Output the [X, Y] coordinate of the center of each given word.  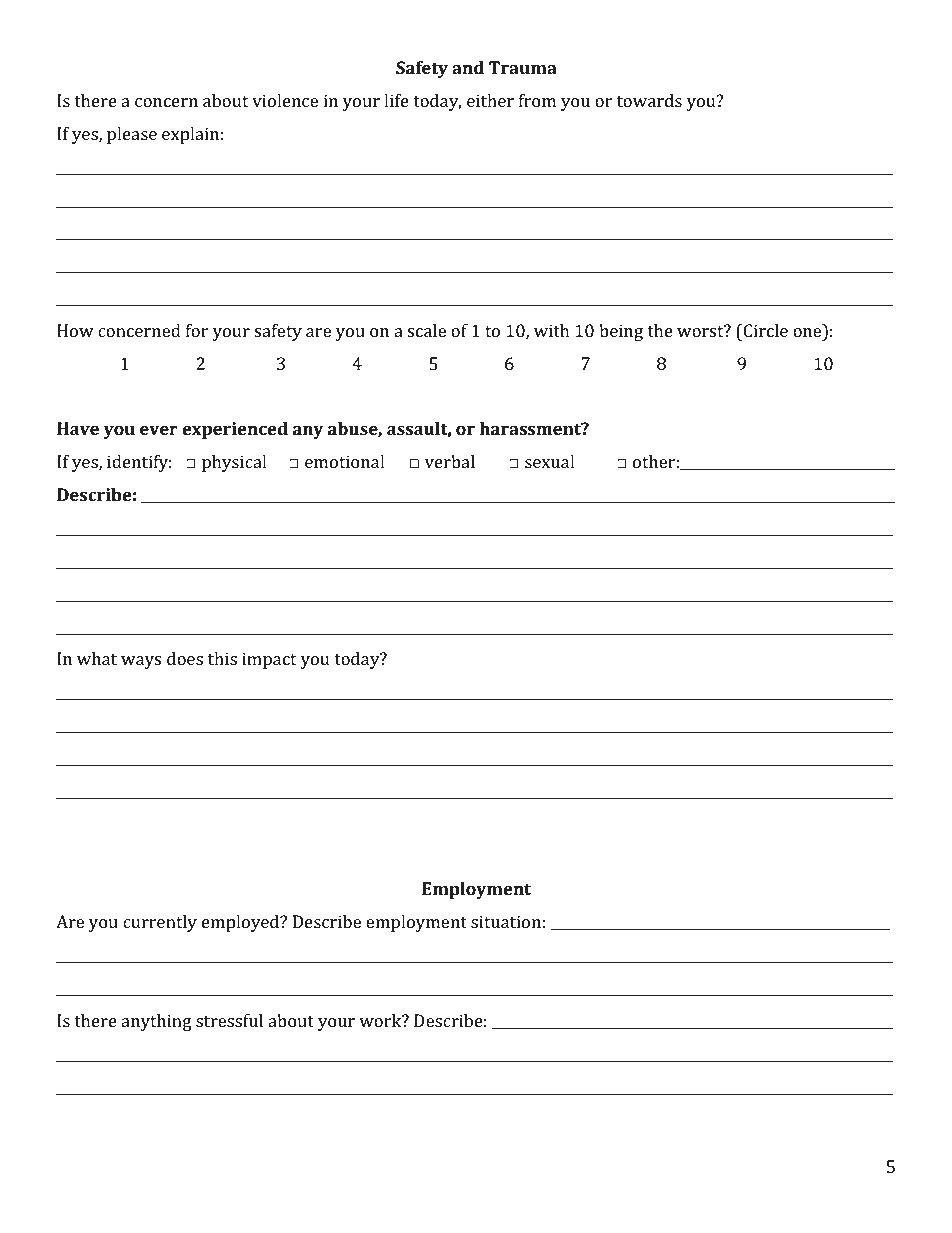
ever [159, 430]
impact [269, 660]
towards [649, 100]
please [132, 135]
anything [156, 1022]
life [396, 100]
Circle [764, 330]
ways [141, 662]
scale [426, 330]
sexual [550, 461]
